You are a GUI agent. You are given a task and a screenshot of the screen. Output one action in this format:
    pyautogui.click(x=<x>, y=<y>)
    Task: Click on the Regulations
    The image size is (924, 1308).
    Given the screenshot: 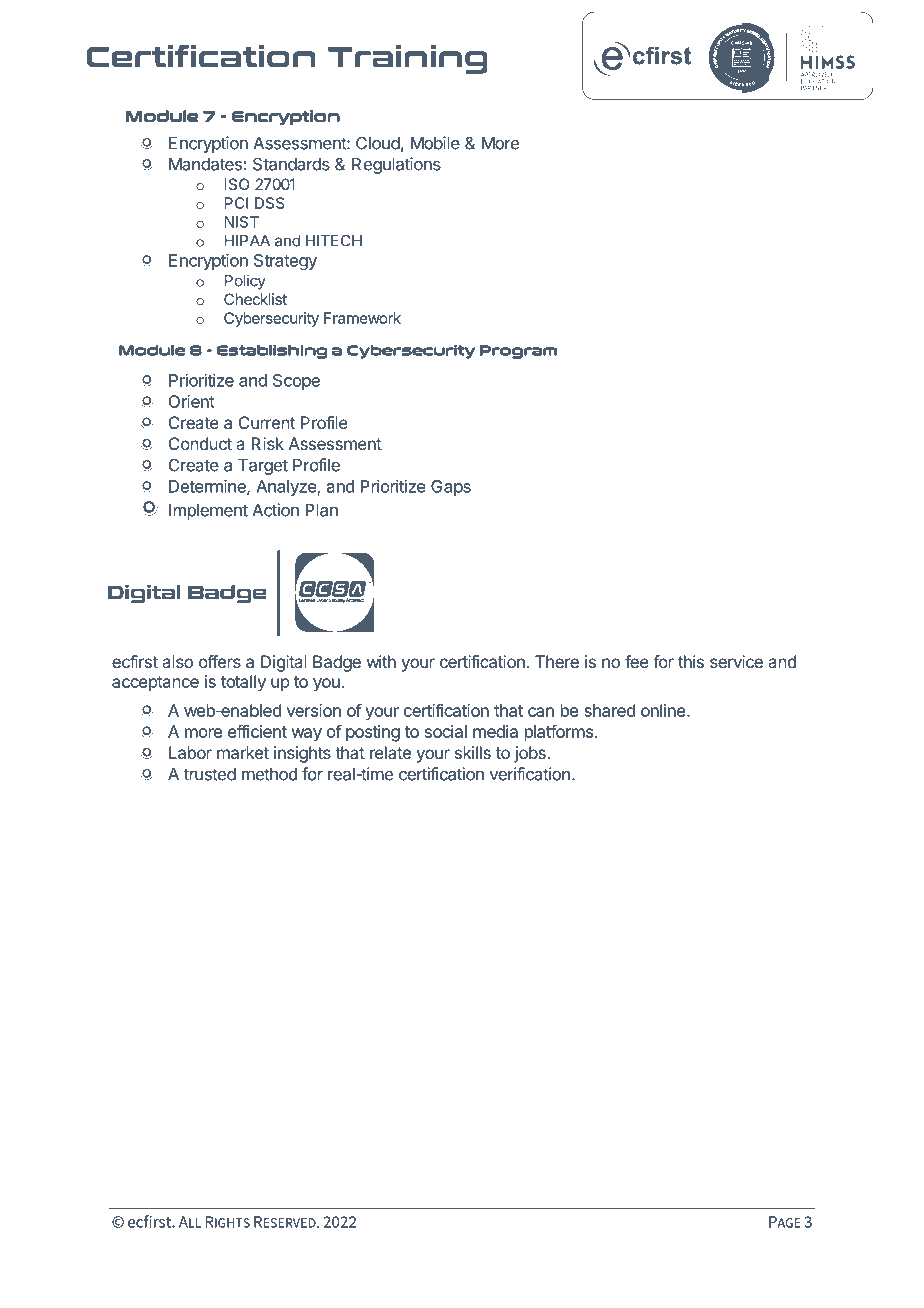 What is the action you would take?
    pyautogui.click(x=396, y=165)
